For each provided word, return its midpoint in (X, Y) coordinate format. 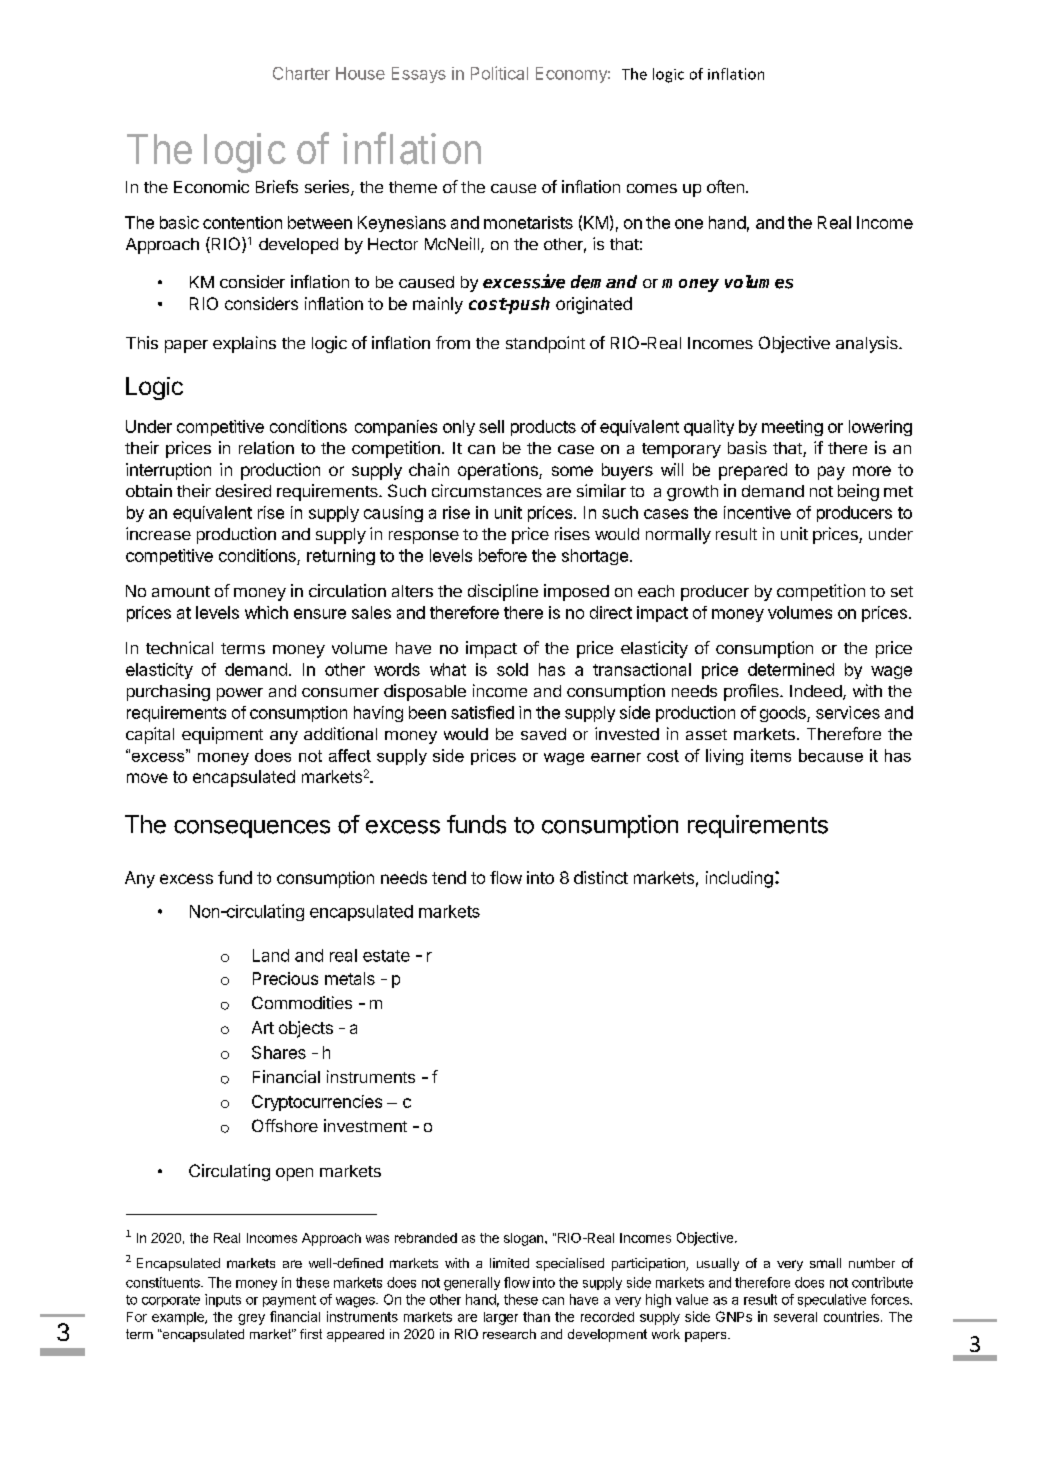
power (240, 694)
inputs (223, 1300)
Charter (301, 73)
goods (784, 714)
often (725, 186)
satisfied (482, 712)
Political (499, 73)
